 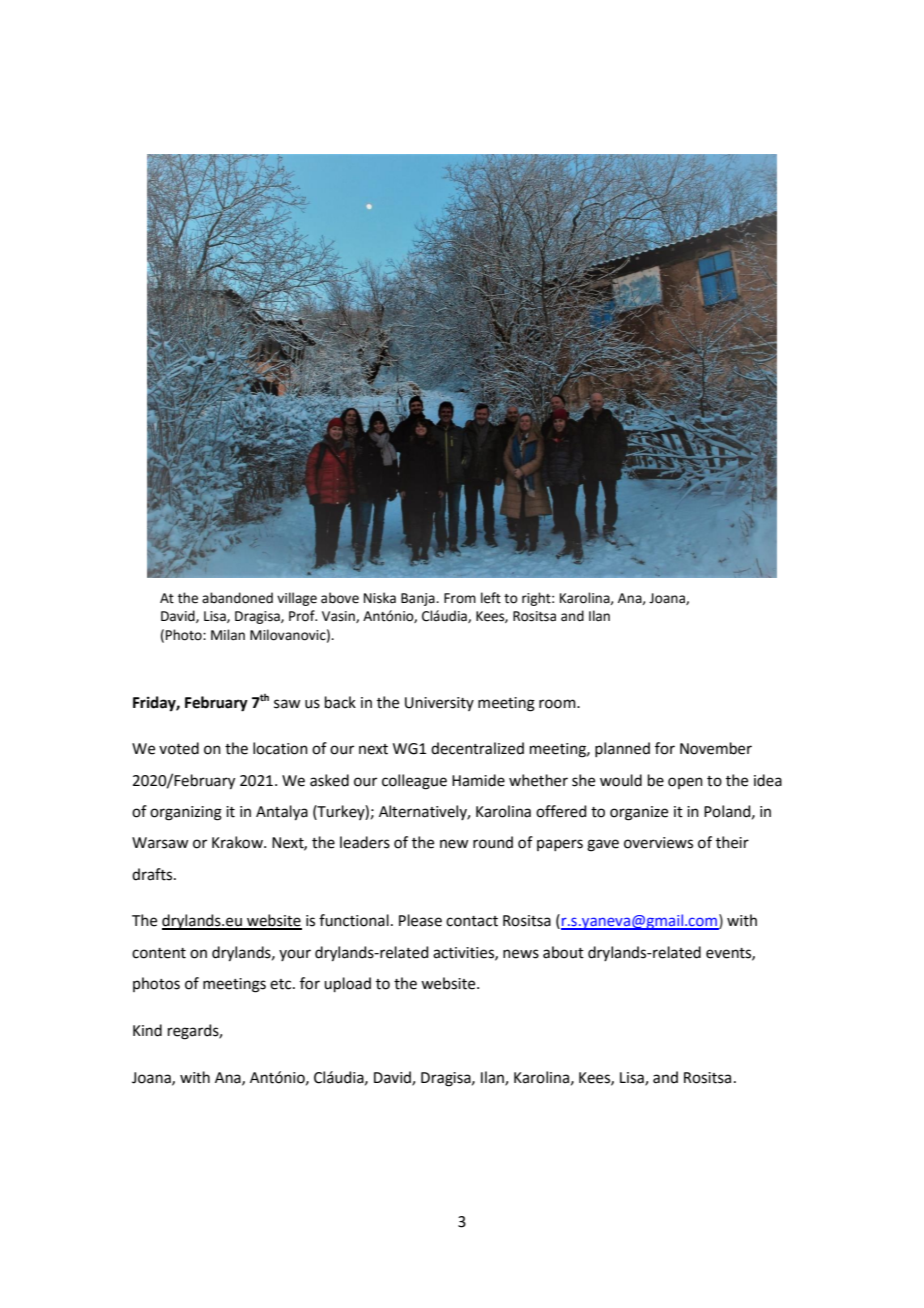 I want to click on overviews, so click(x=658, y=843).
